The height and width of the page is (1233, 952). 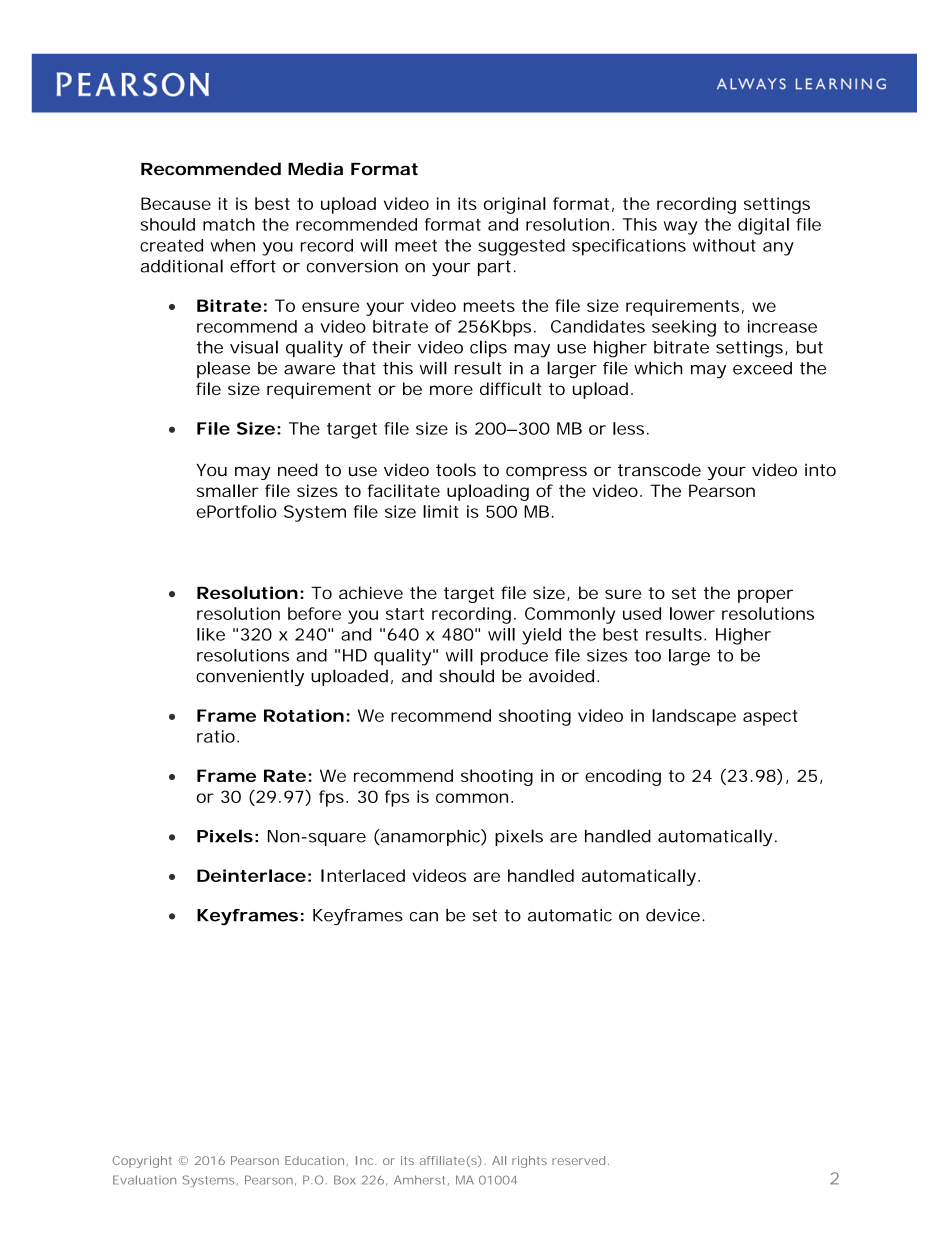 What do you see at coordinates (514, 657) in the page?
I see `produce` at bounding box center [514, 657].
